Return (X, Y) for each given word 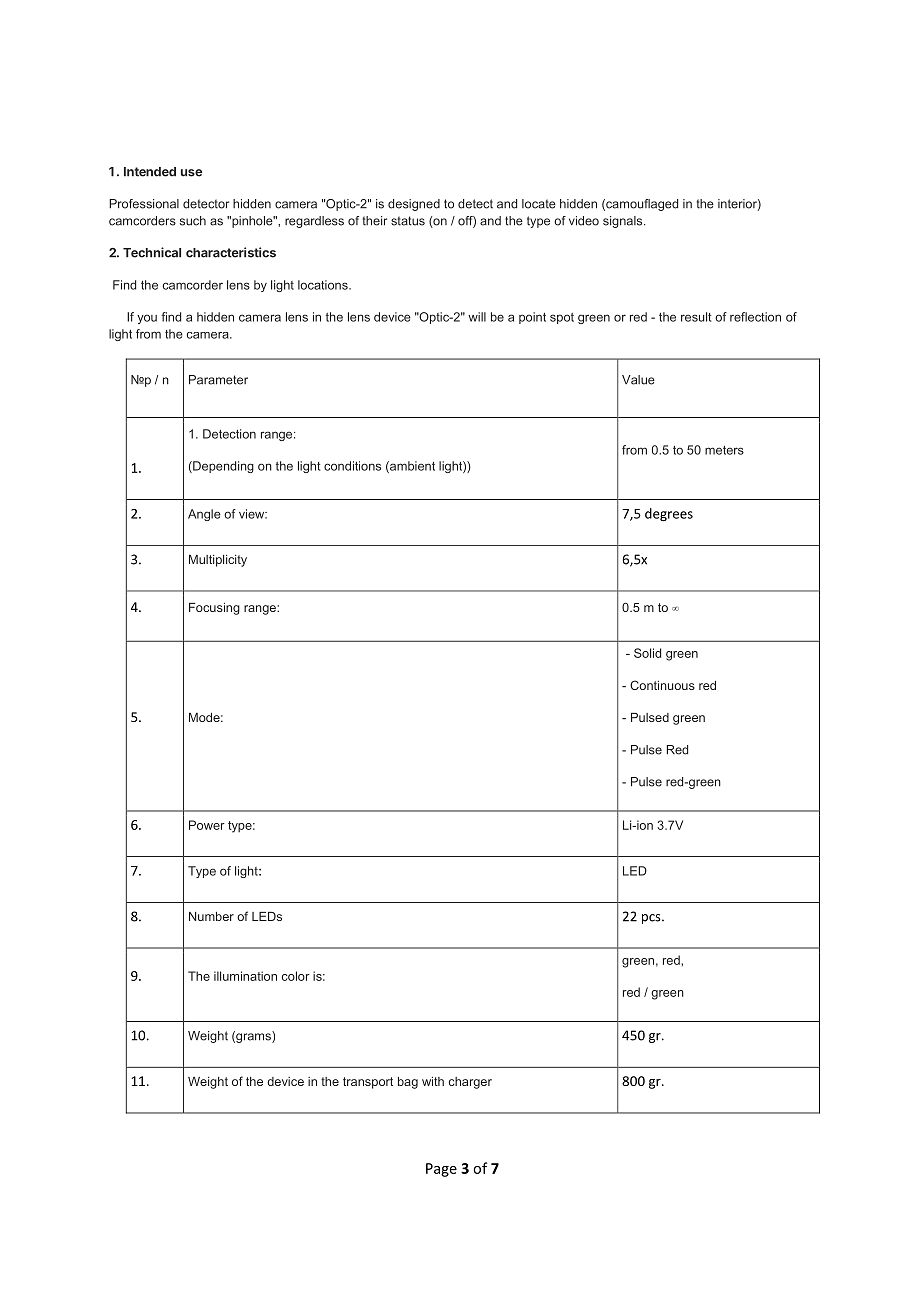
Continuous (662, 685)
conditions (352, 466)
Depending (222, 467)
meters (724, 450)
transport (368, 1083)
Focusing (214, 609)
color (296, 976)
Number (211, 916)
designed (414, 205)
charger (470, 1083)
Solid (647, 653)
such (193, 221)
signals (624, 222)
